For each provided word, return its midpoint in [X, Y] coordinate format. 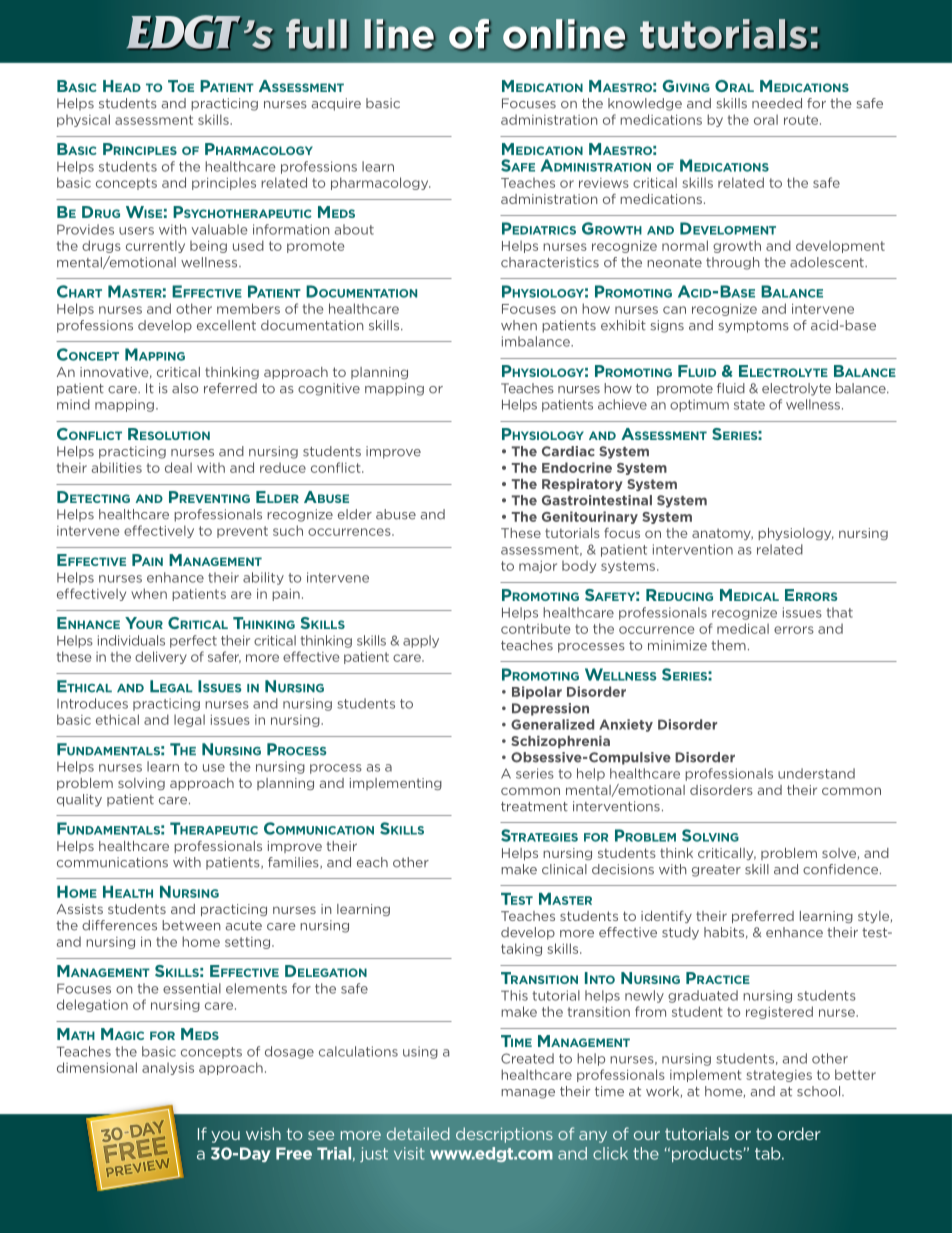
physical [83, 120]
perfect [193, 641]
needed [777, 103]
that [839, 612]
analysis [168, 1068]
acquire [336, 104]
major [538, 567]
